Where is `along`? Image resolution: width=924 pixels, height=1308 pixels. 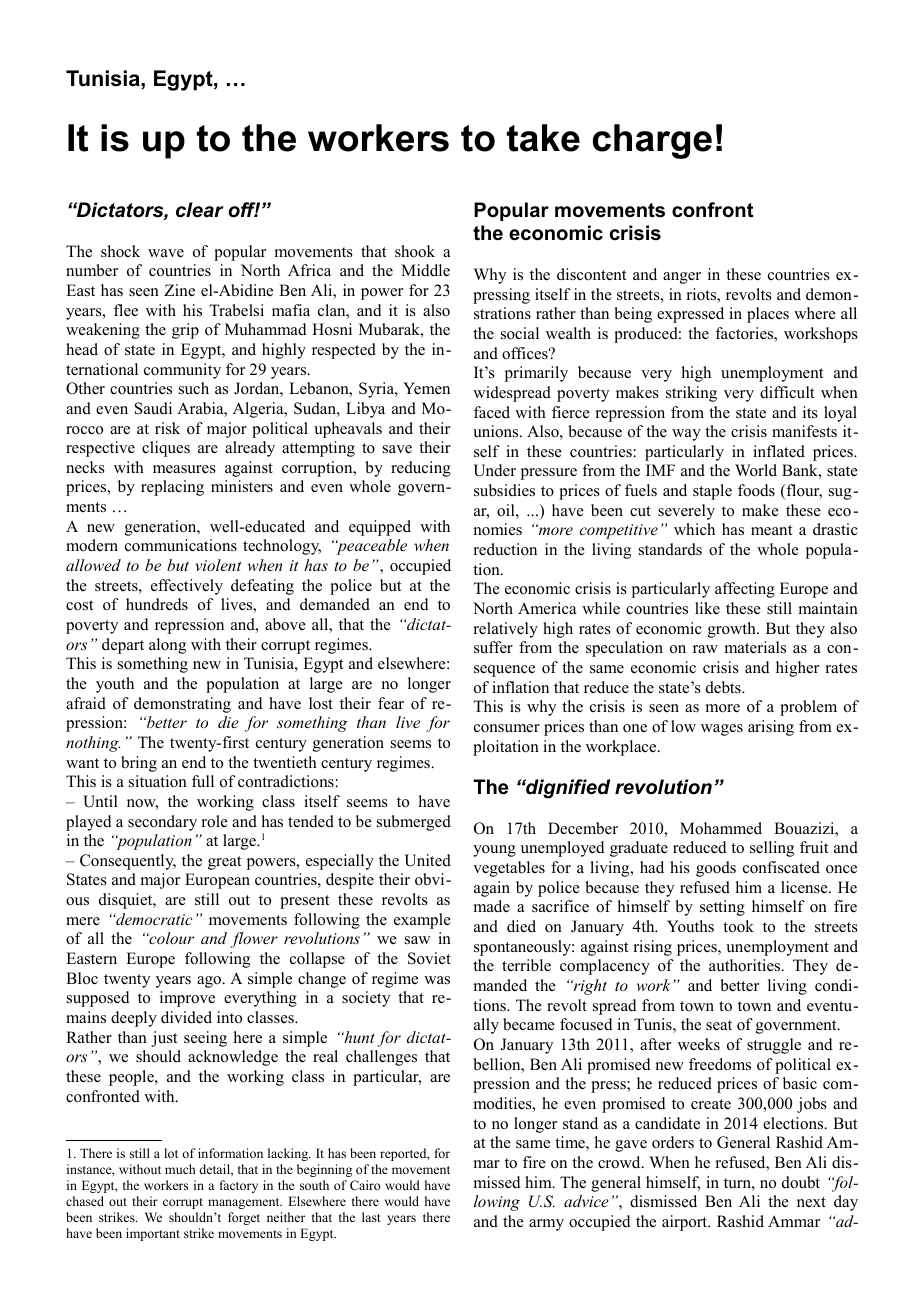 along is located at coordinates (167, 646).
